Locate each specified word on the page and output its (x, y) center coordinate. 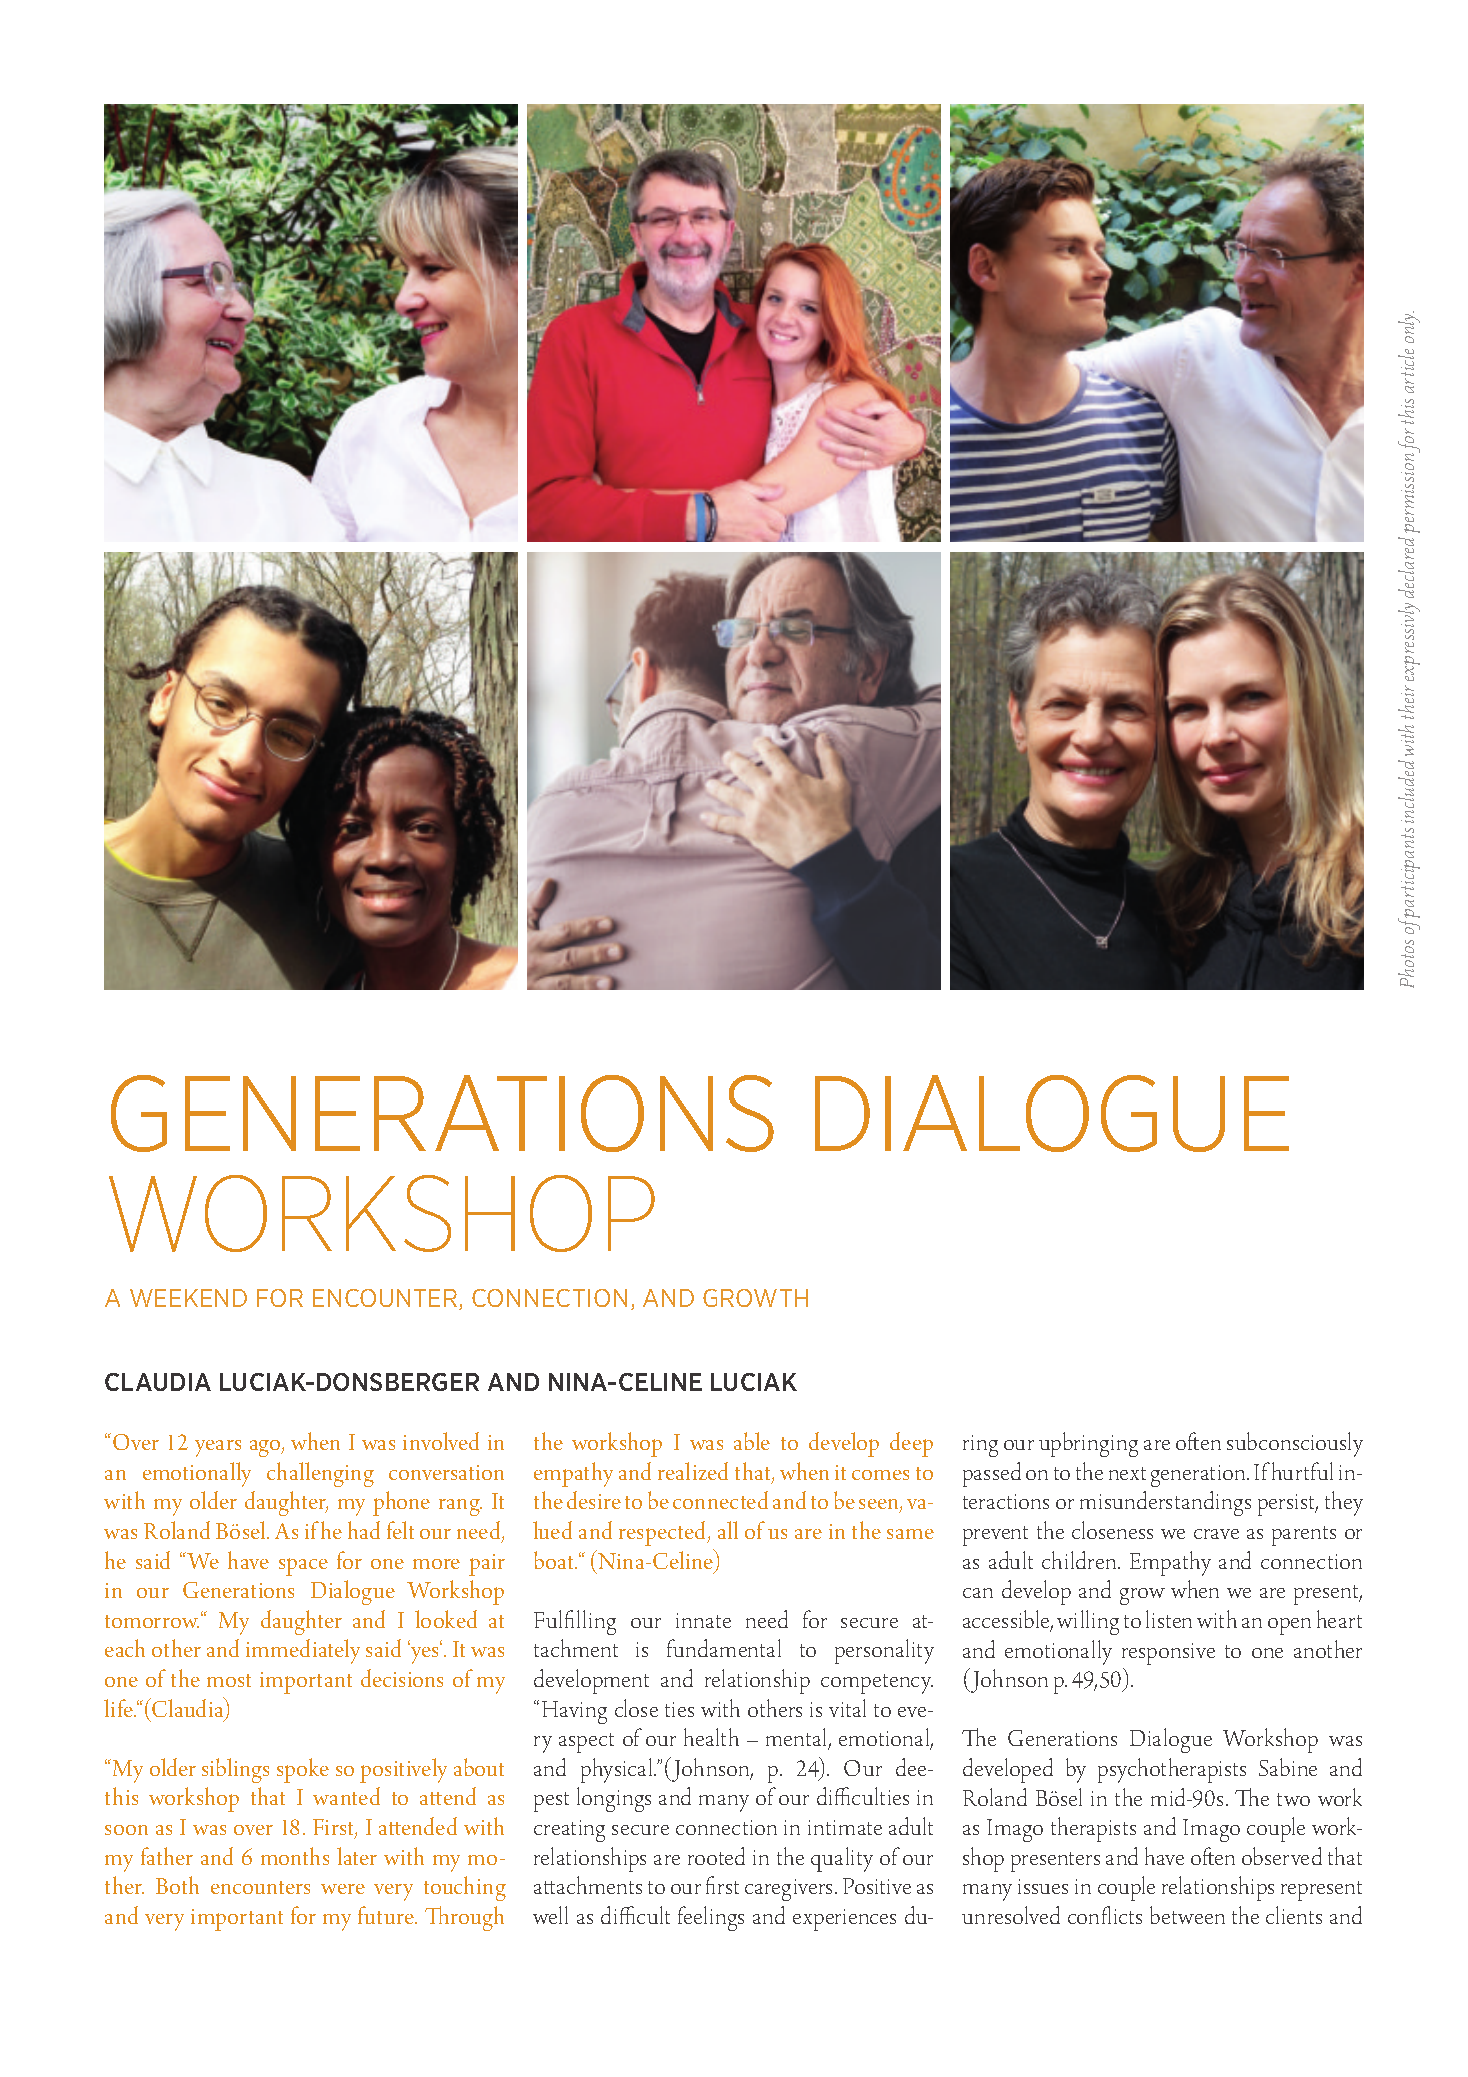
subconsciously (1295, 1444)
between (1187, 1915)
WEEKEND (188, 1298)
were (343, 1889)
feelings (711, 1918)
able (752, 1441)
